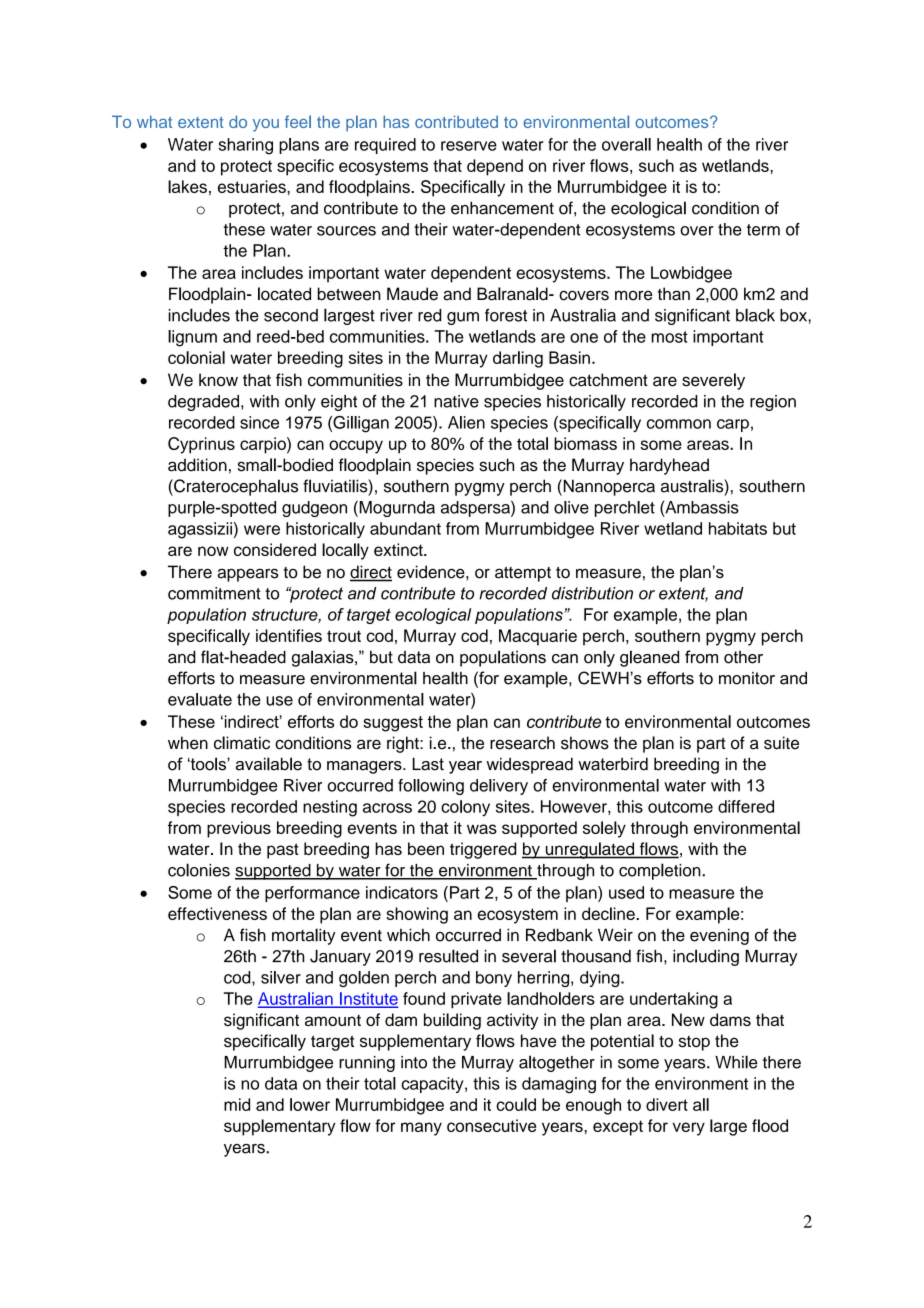 The width and height of the screenshot is (924, 1308). Describe the element at coordinates (245, 146) in the screenshot. I see `sharing` at that location.
